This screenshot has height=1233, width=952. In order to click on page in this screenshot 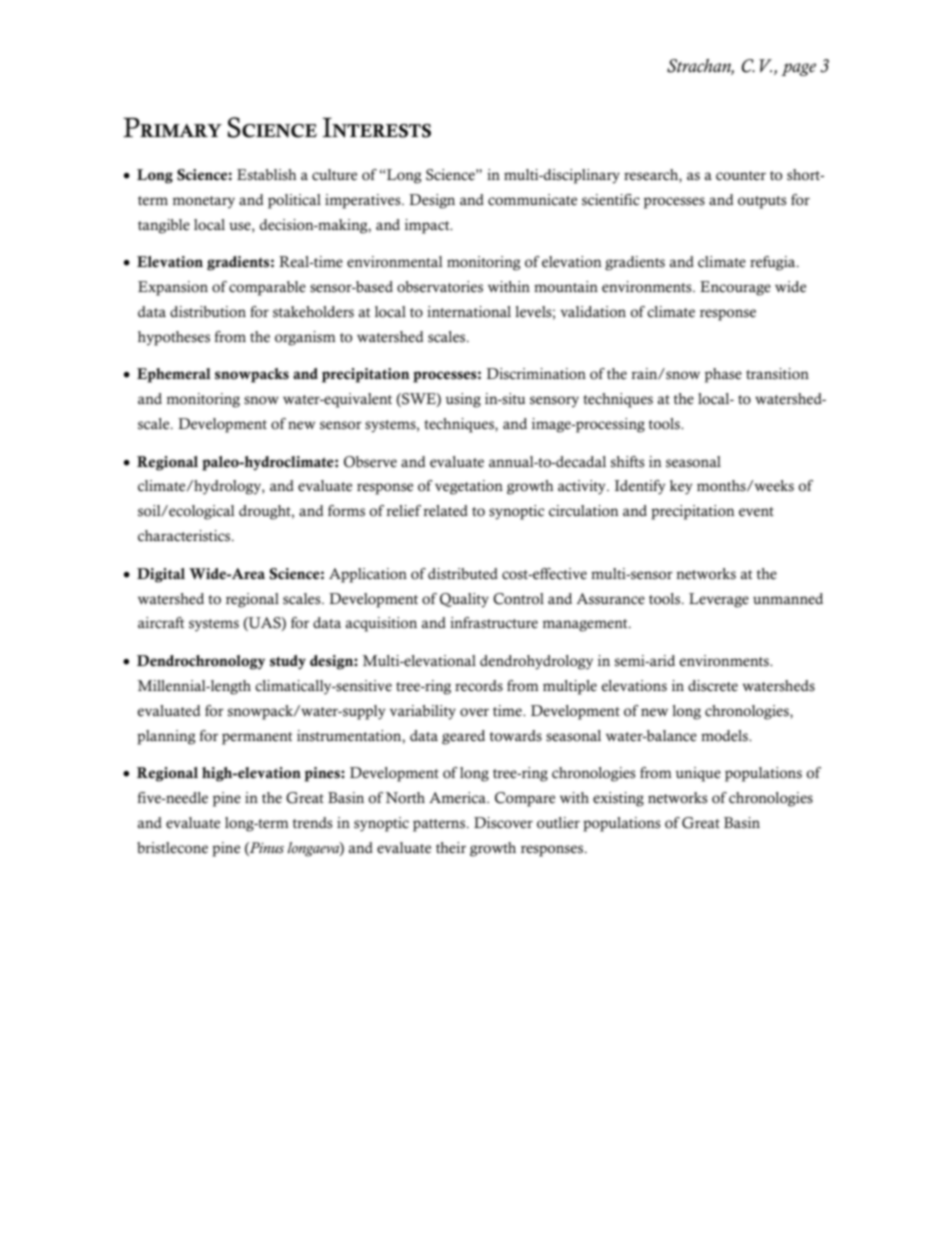, I will do `click(798, 69)`.
